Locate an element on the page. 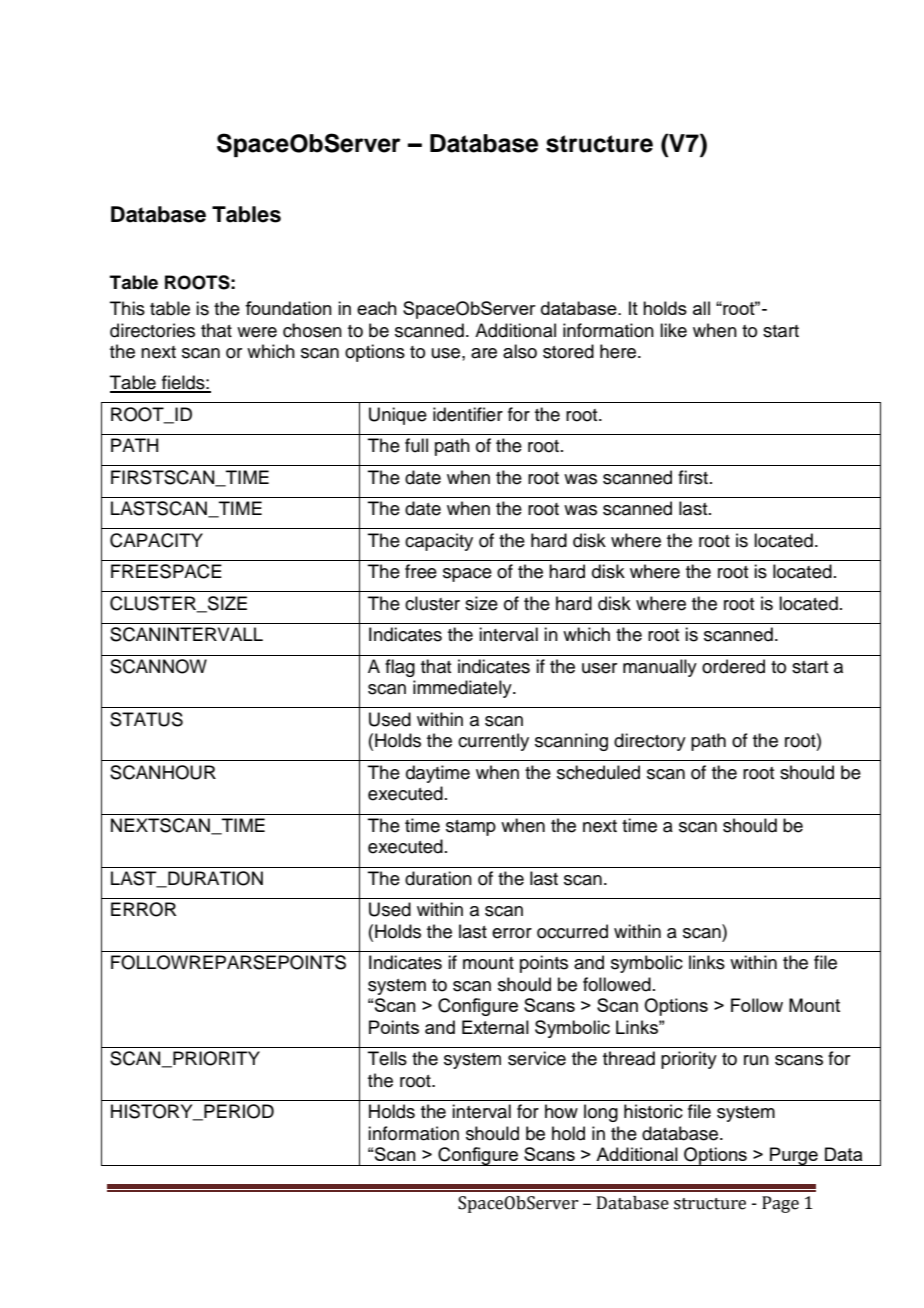 The width and height of the image is (924, 1308). how is located at coordinates (561, 1111).
